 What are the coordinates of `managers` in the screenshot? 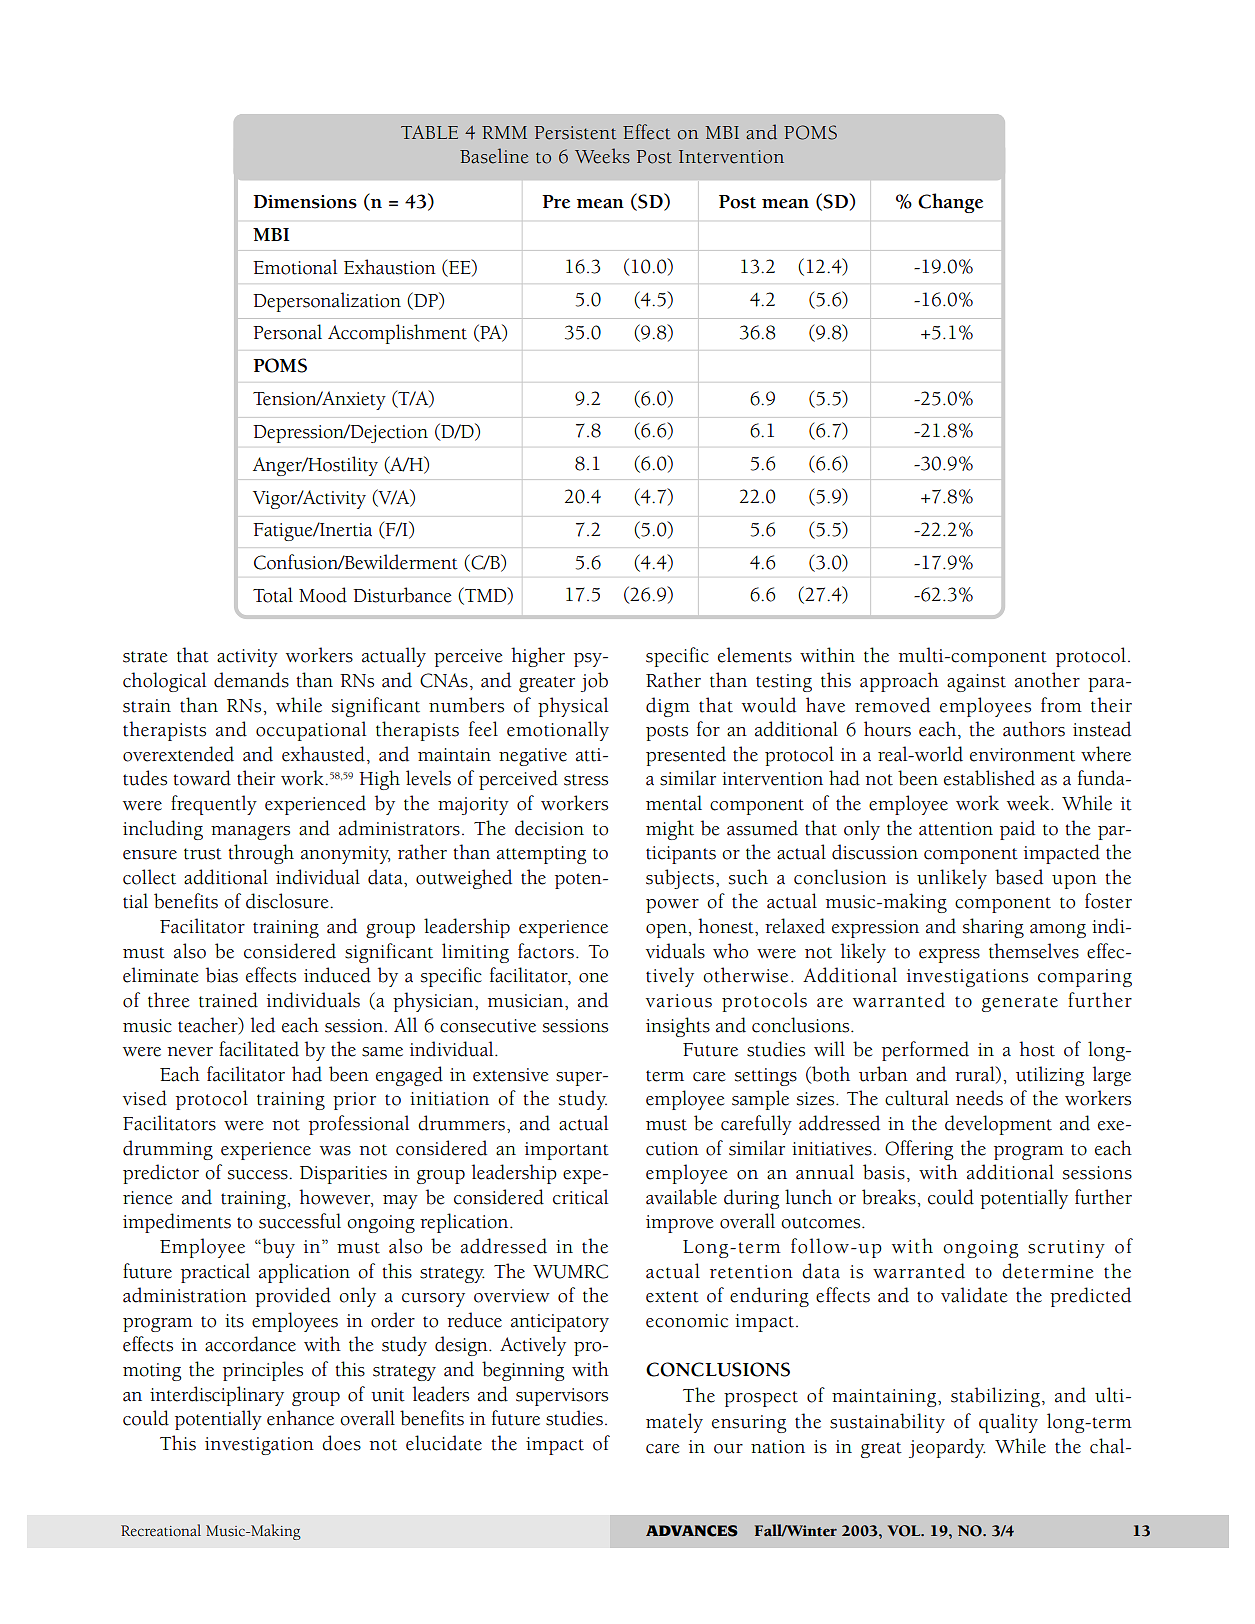 It's located at (250, 833).
